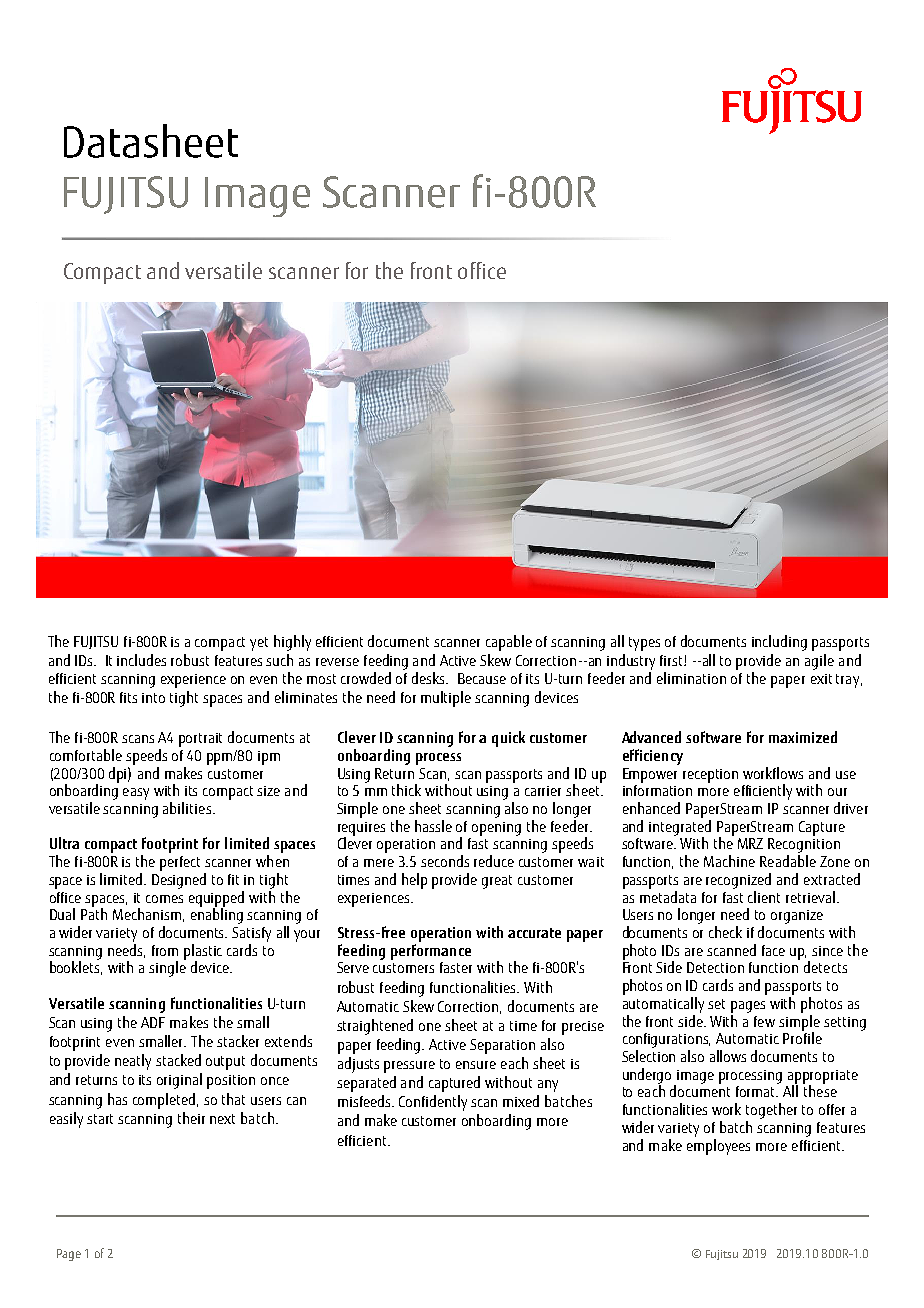  What do you see at coordinates (191, 1118) in the screenshot?
I see `their` at bounding box center [191, 1118].
